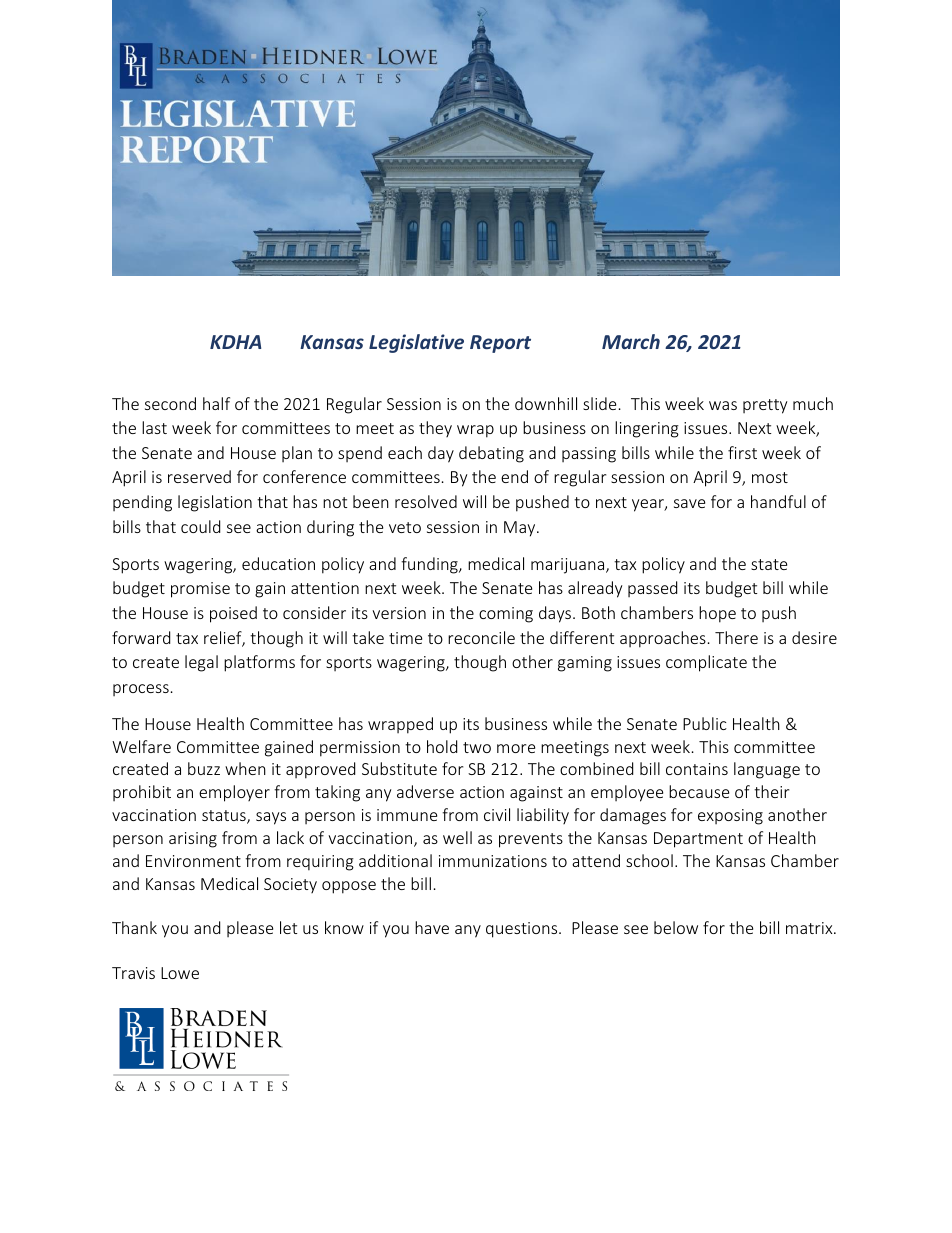 The image size is (952, 1233). Describe the element at coordinates (216, 403) in the screenshot. I see `half` at that location.
